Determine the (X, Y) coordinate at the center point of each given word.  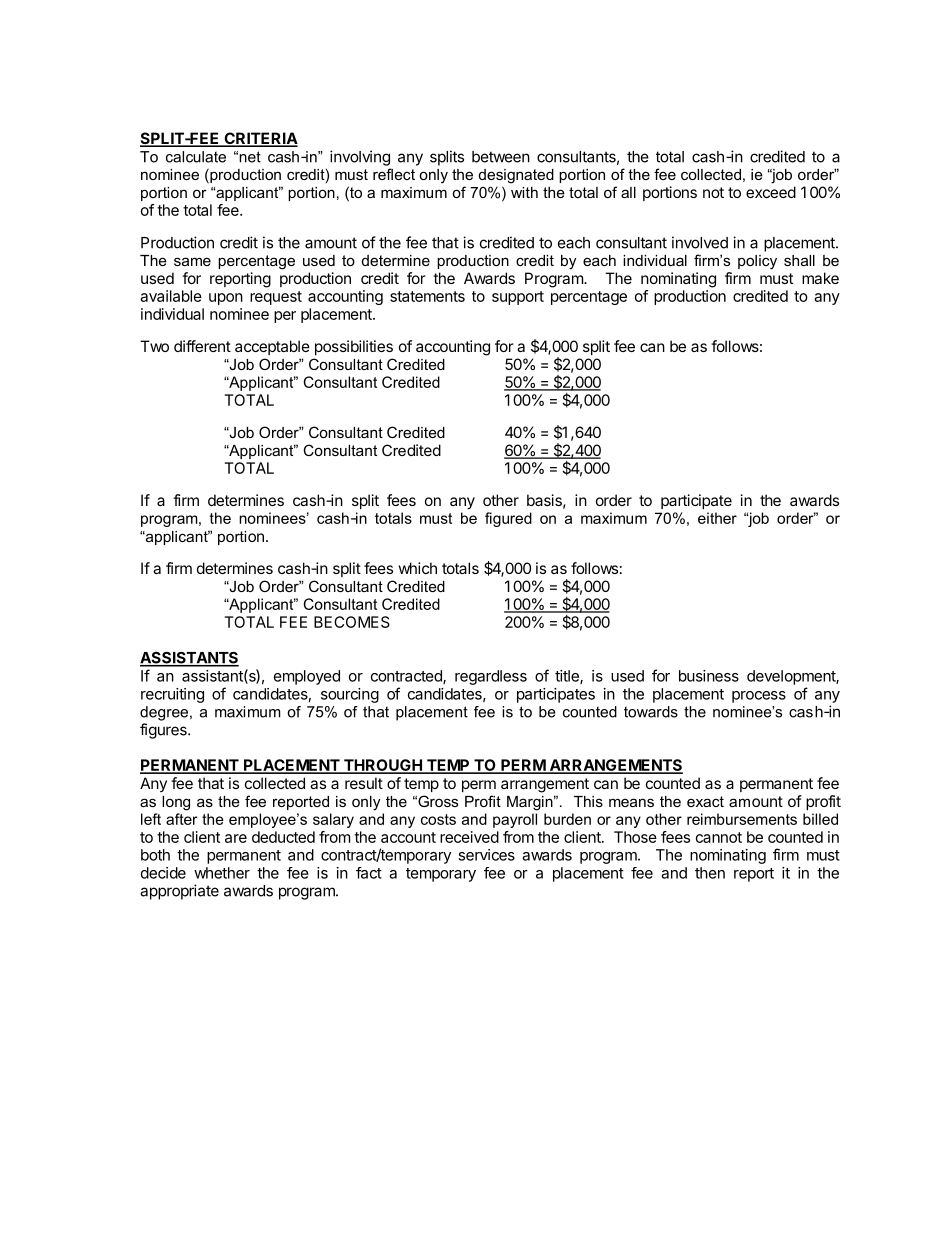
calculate (196, 157)
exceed (771, 192)
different (202, 346)
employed (307, 677)
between (501, 157)
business (709, 676)
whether (222, 873)
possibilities (354, 347)
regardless (491, 677)
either (717, 518)
